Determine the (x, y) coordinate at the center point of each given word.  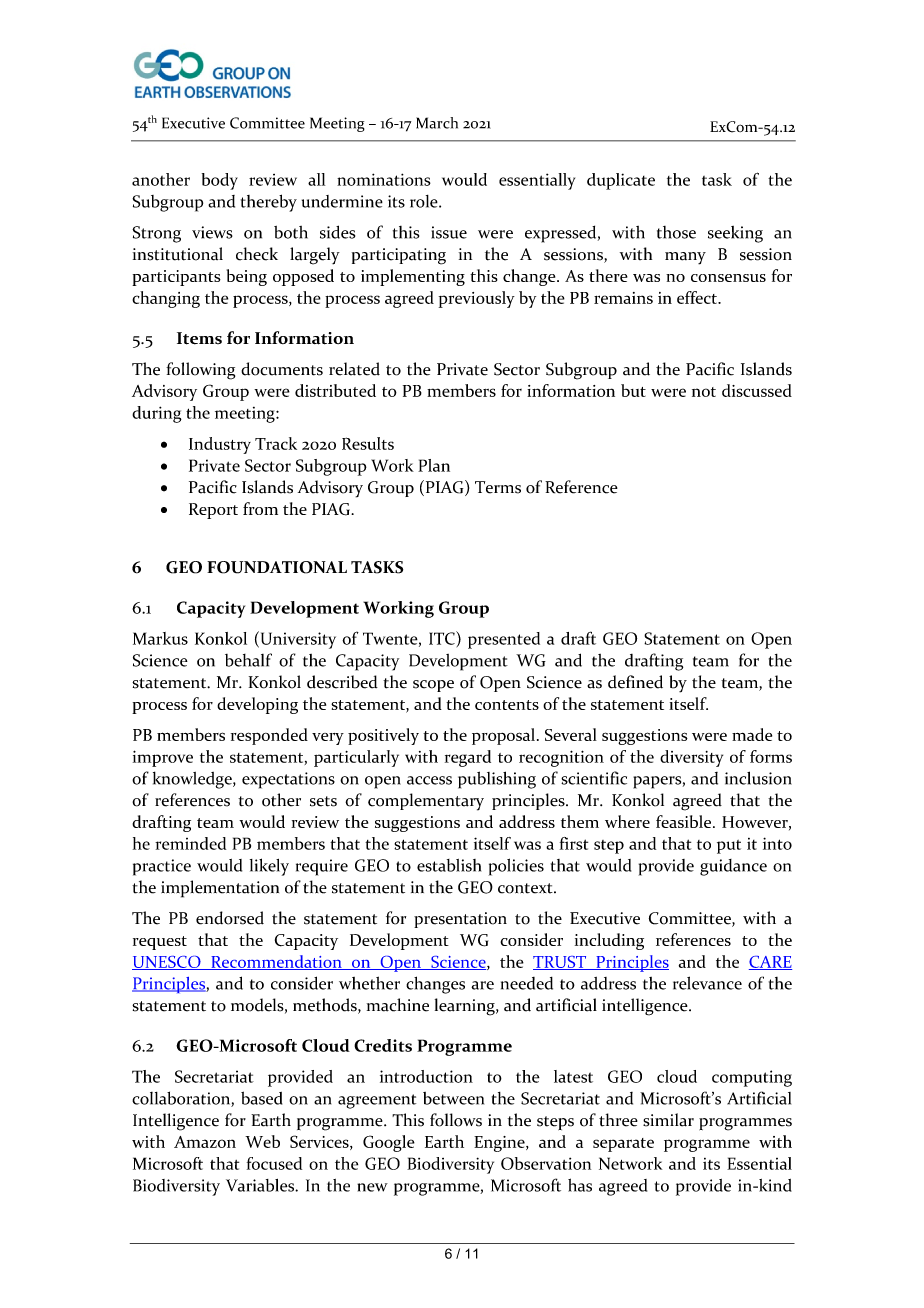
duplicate (621, 181)
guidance (733, 867)
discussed (757, 390)
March (437, 123)
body (220, 181)
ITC (443, 638)
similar (668, 1120)
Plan (434, 465)
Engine (500, 1144)
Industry (220, 445)
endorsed (230, 918)
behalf (248, 660)
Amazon (205, 1142)
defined (635, 682)
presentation (460, 920)
